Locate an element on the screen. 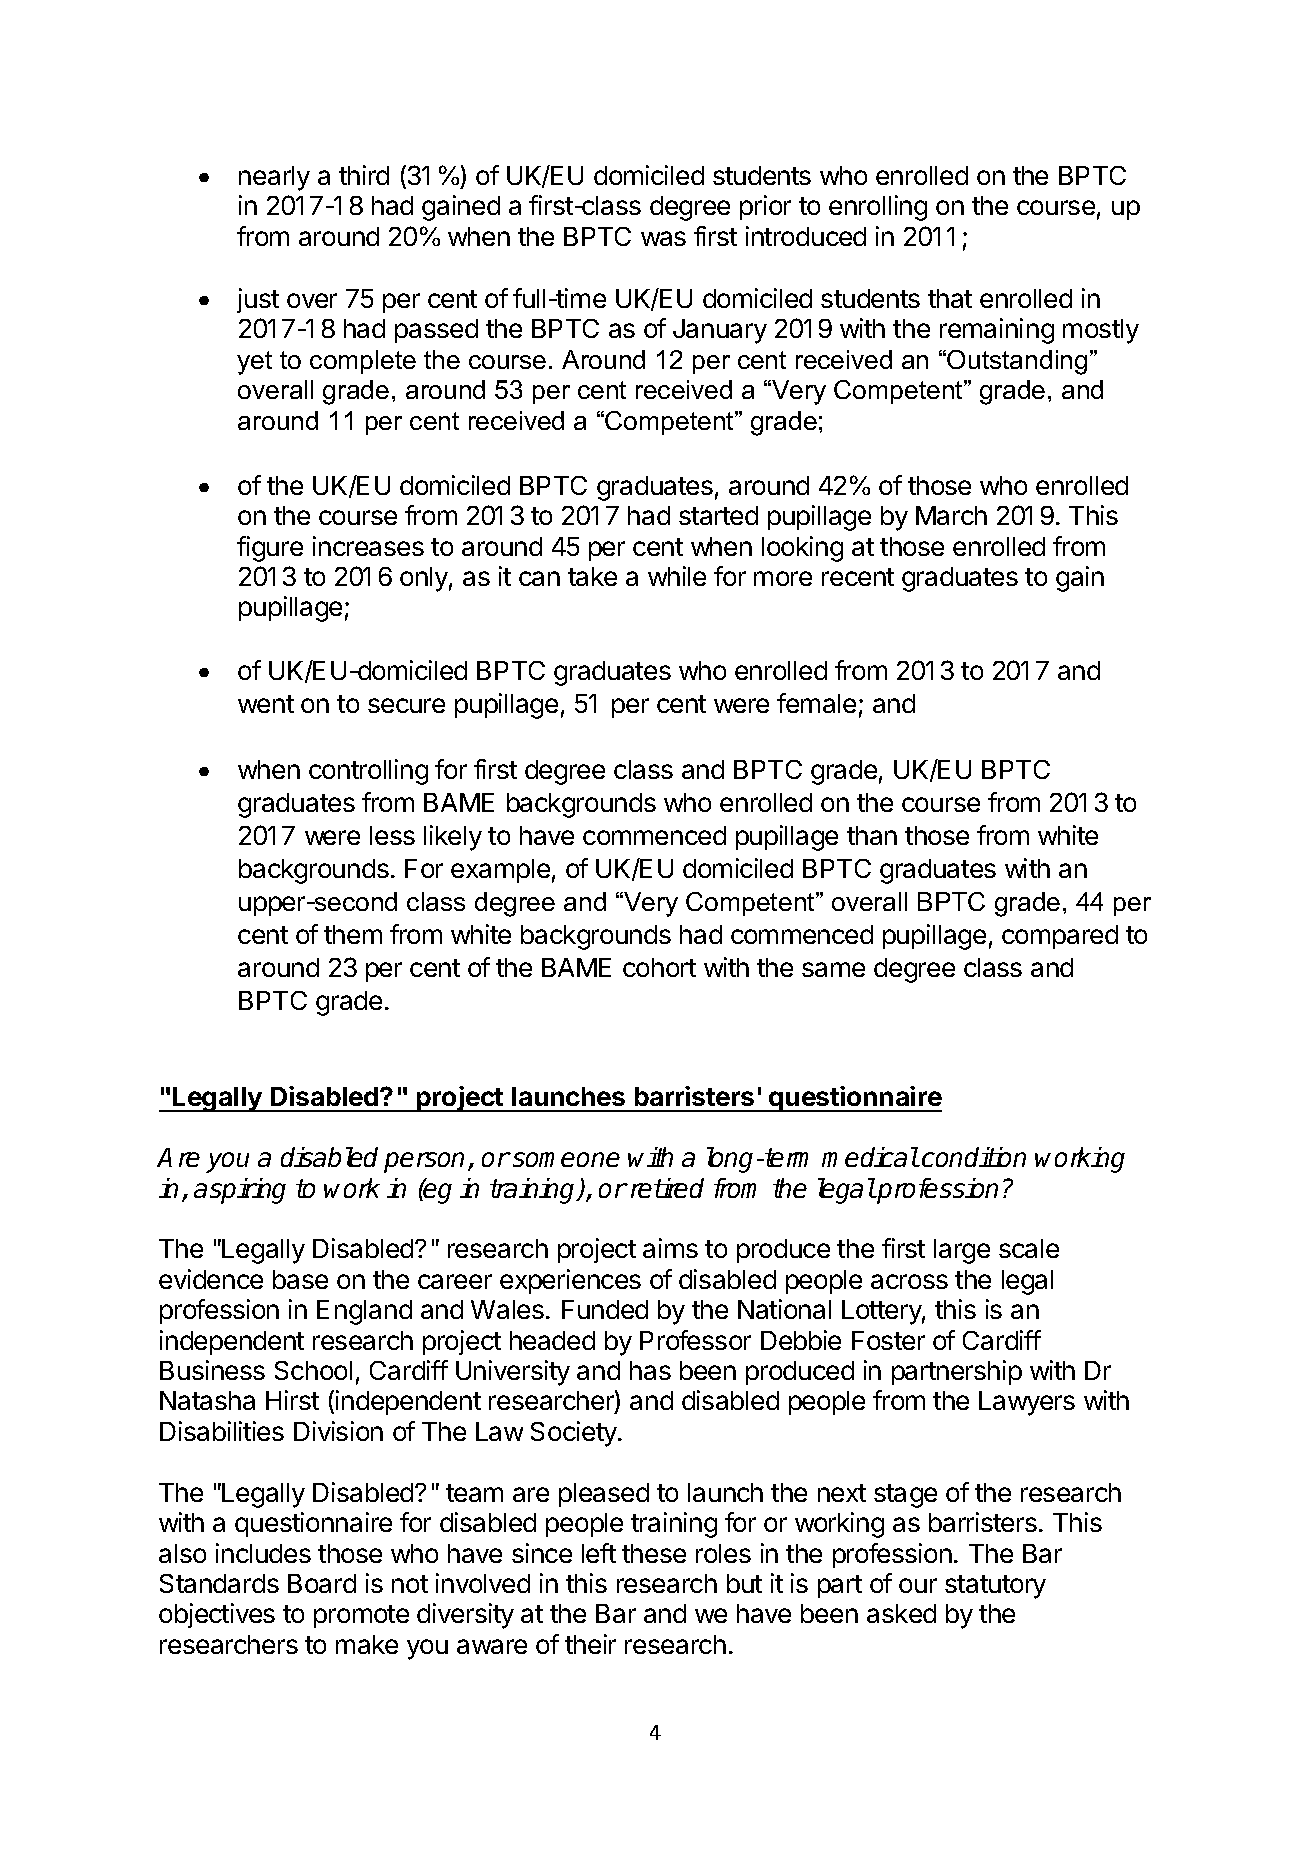  Board is located at coordinates (322, 1583).
